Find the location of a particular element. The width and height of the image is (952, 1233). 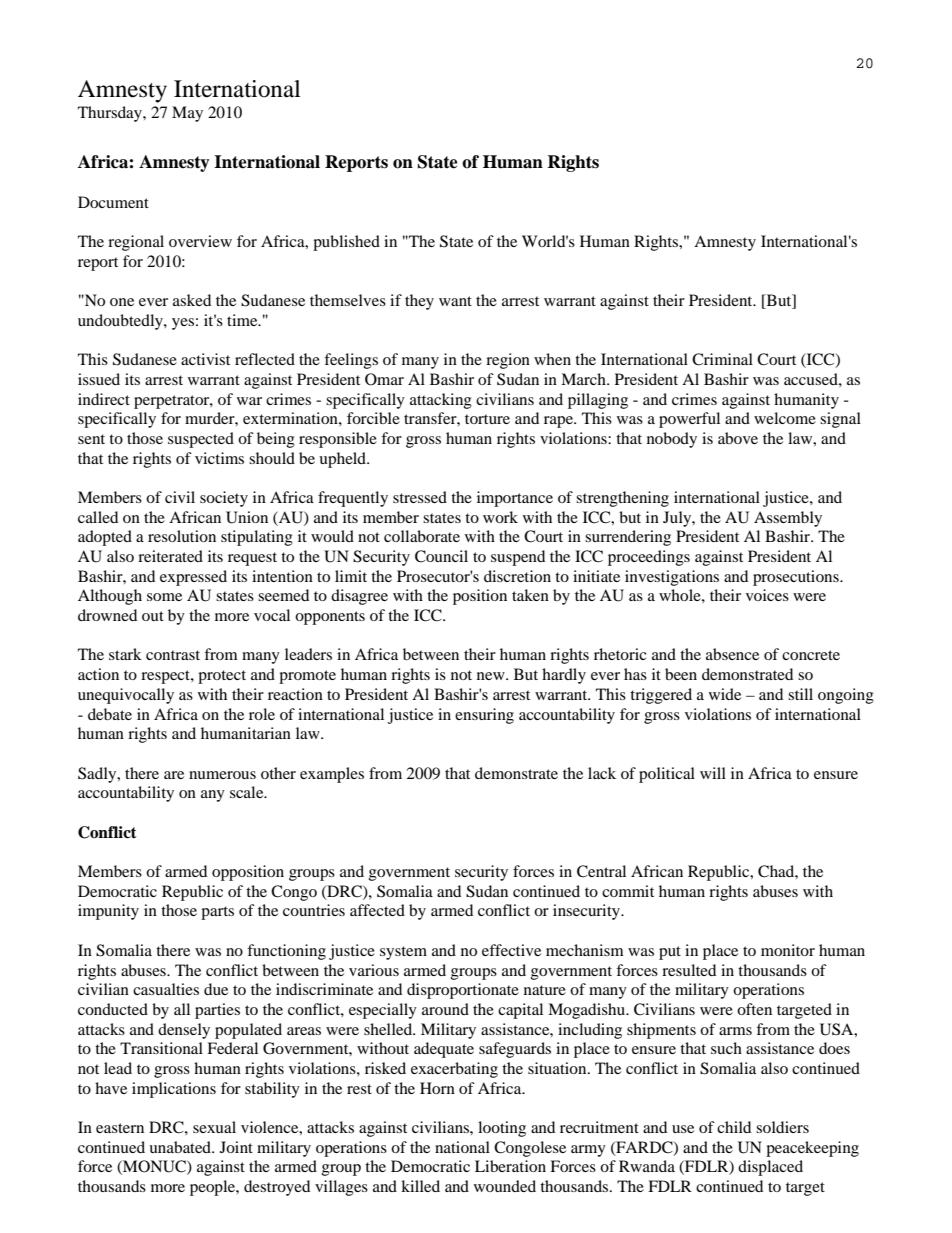

contrast is located at coordinates (173, 655).
